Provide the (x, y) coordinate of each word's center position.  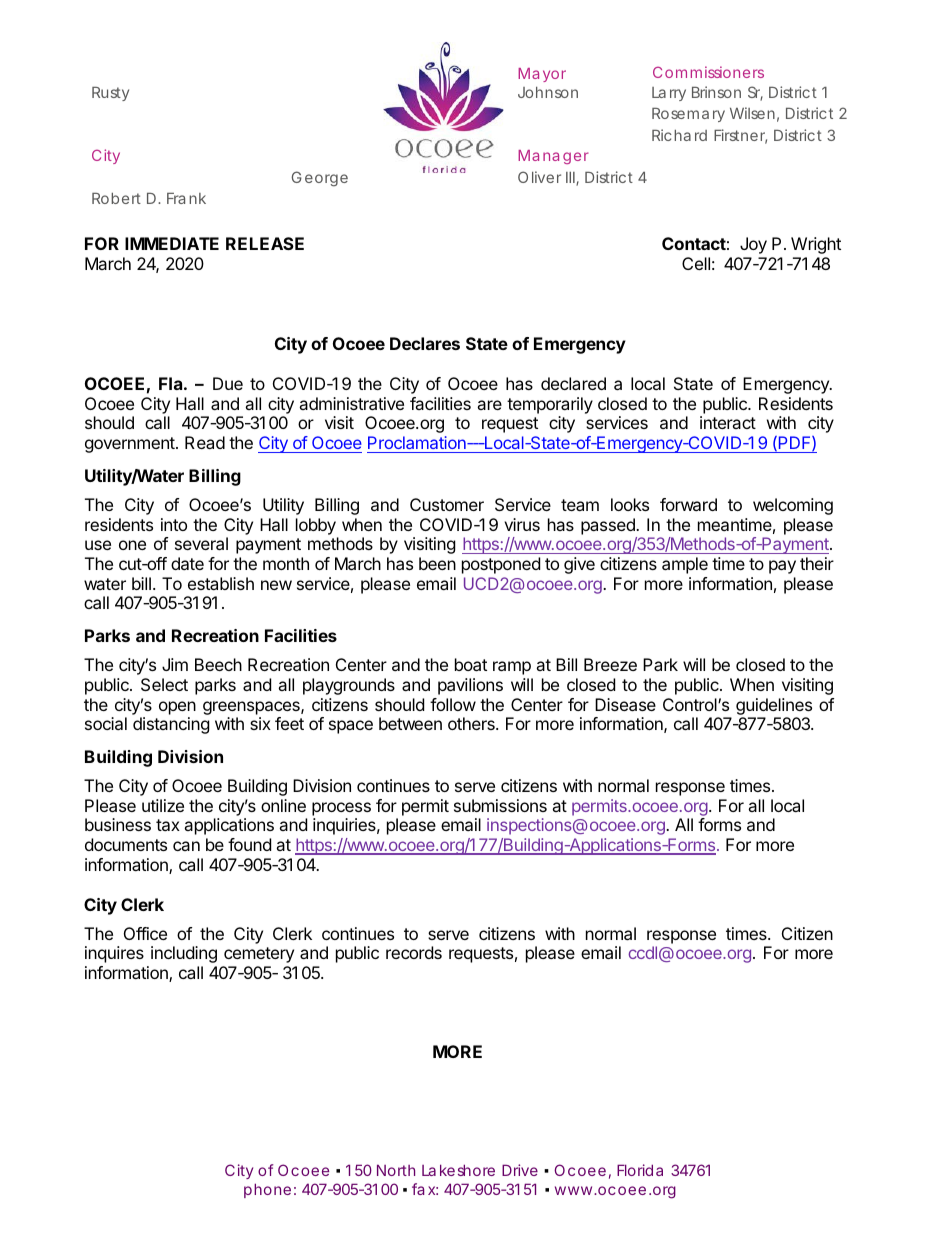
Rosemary (688, 115)
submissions (500, 805)
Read (205, 442)
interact (728, 422)
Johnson (548, 92)
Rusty (110, 94)
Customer (447, 504)
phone (267, 1190)
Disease (625, 704)
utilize (163, 805)
